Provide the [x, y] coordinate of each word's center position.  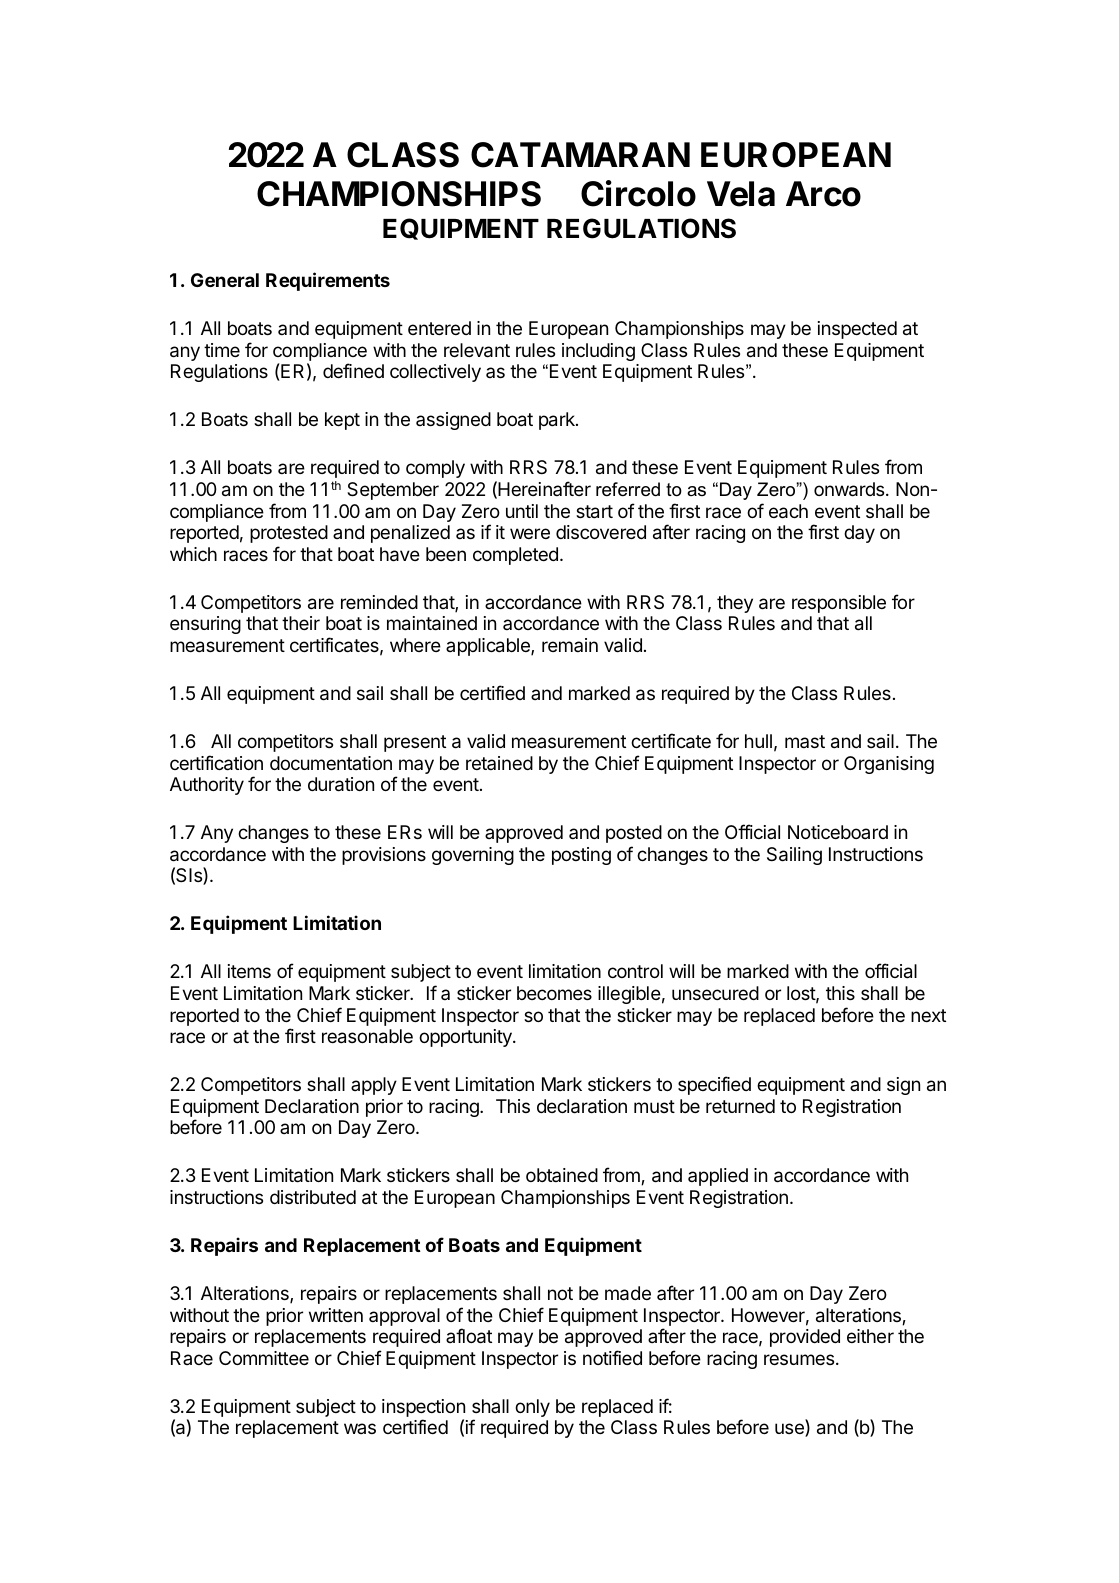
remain [570, 645]
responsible [839, 604]
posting [581, 856]
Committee [264, 1358]
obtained [562, 1175]
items [249, 971]
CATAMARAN [580, 155]
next [928, 1015]
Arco [823, 194]
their [301, 623]
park [558, 421]
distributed [313, 1197]
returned [740, 1106]
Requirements [328, 281]
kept [342, 421]
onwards [849, 489]
